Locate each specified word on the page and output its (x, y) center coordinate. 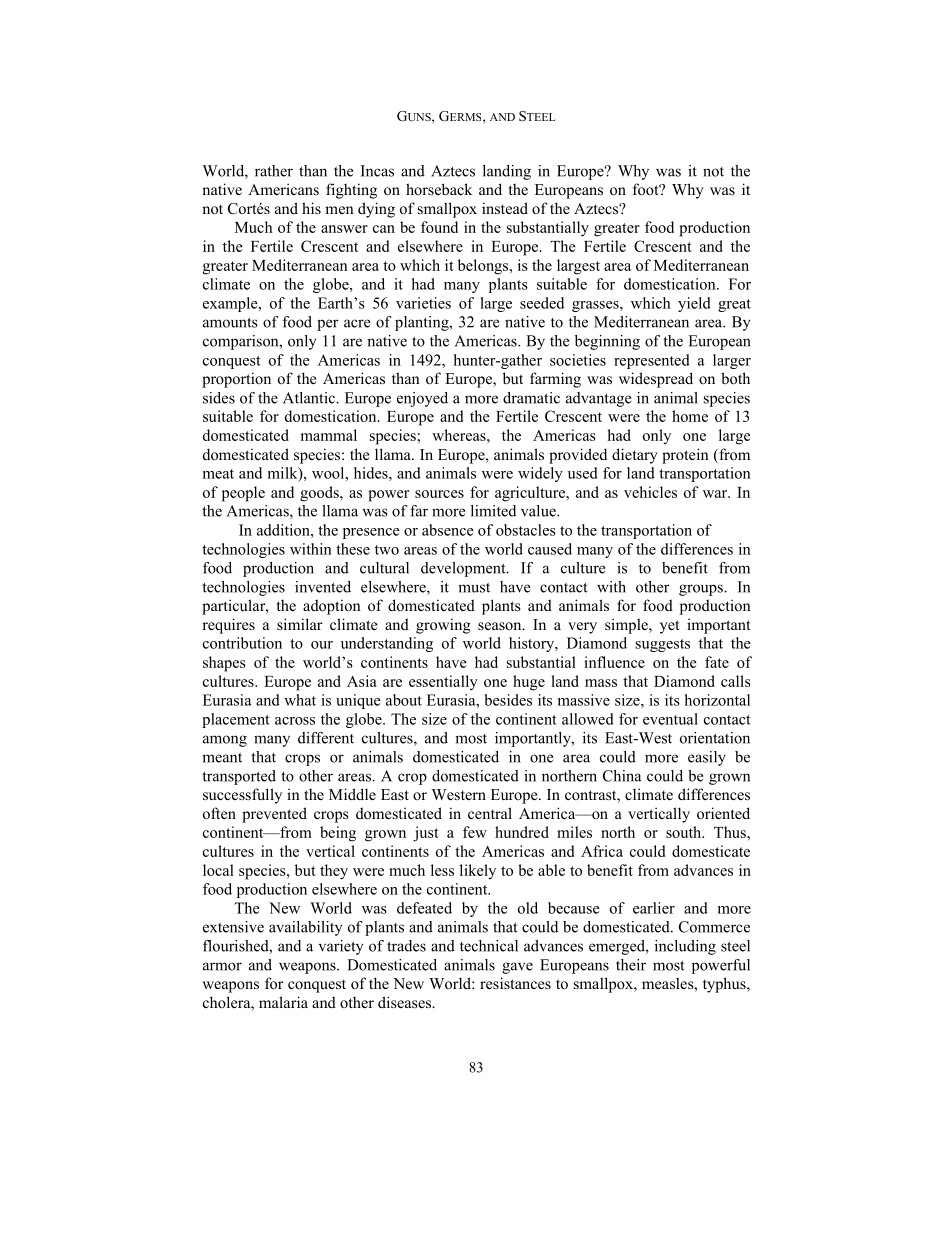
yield (694, 304)
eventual (670, 719)
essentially (443, 682)
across (295, 721)
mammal (329, 435)
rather (274, 171)
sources (439, 494)
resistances (515, 983)
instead (505, 208)
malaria (283, 1002)
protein (685, 456)
